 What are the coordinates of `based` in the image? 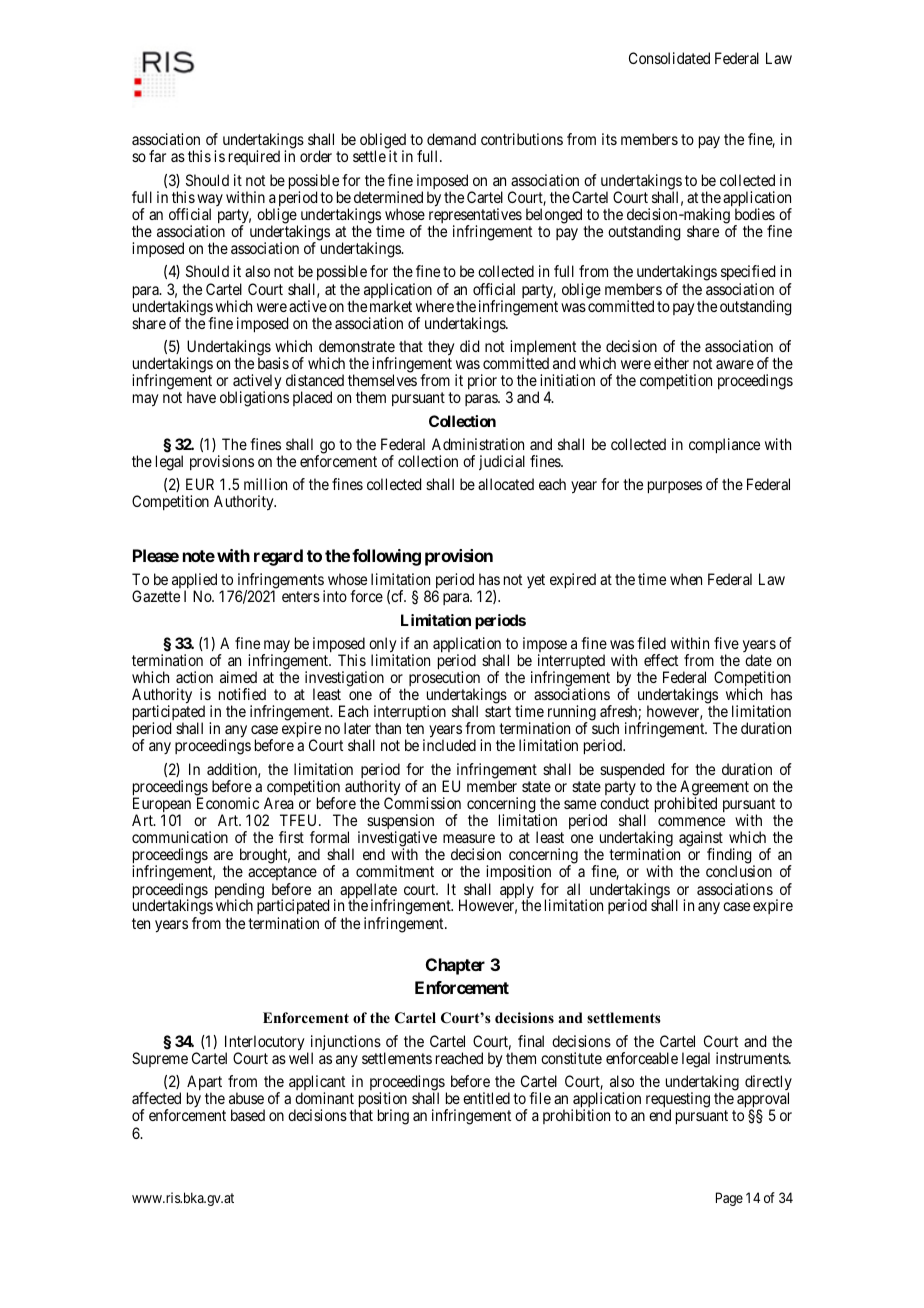 It's located at (248, 1115).
